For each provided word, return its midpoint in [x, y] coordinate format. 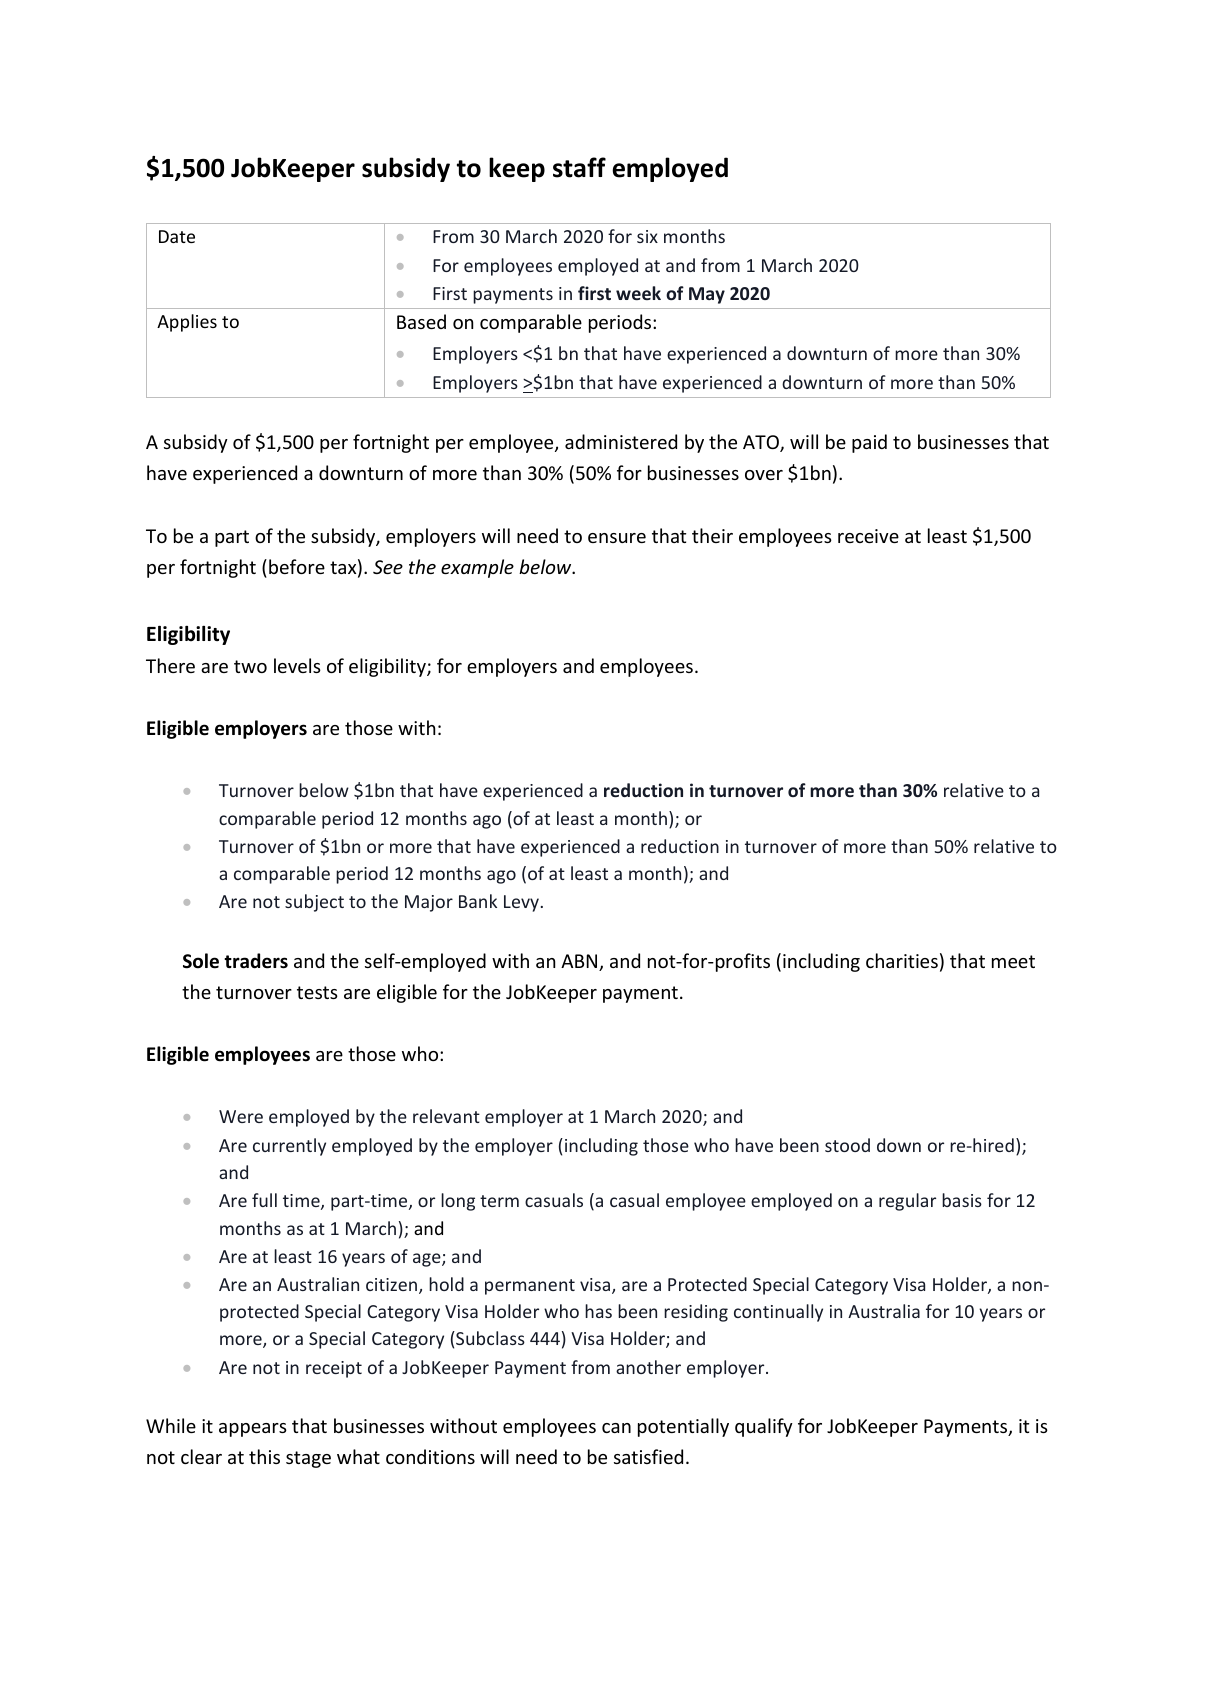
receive [868, 536]
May [707, 295]
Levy [521, 903]
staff [579, 167]
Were [241, 1116]
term [499, 1201]
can [616, 1428]
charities [902, 960]
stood [847, 1145]
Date [177, 236]
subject [314, 903]
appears [253, 1430]
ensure [617, 538]
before [297, 566]
